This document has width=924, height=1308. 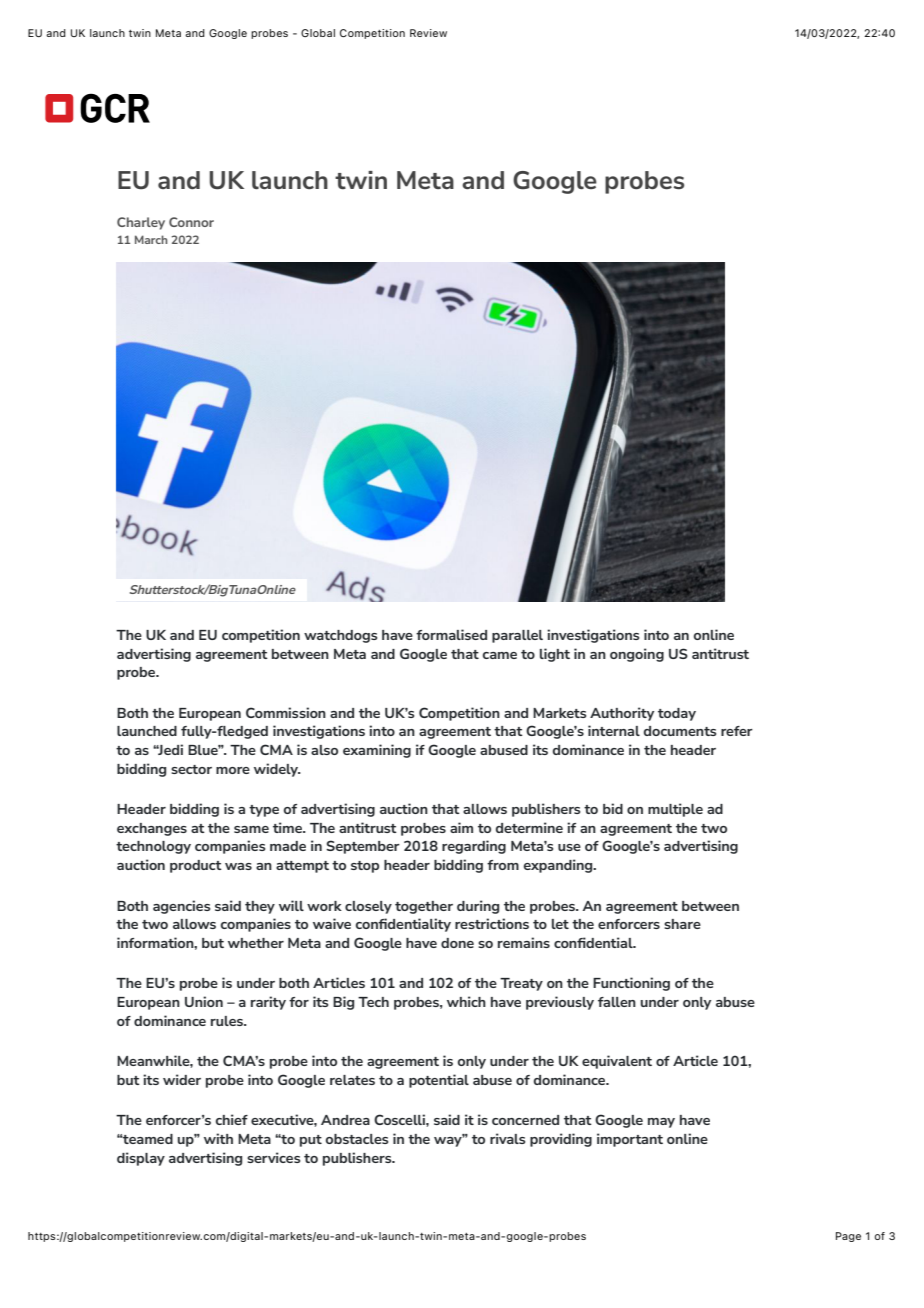 What do you see at coordinates (340, 636) in the document?
I see `watchdogs` at bounding box center [340, 636].
